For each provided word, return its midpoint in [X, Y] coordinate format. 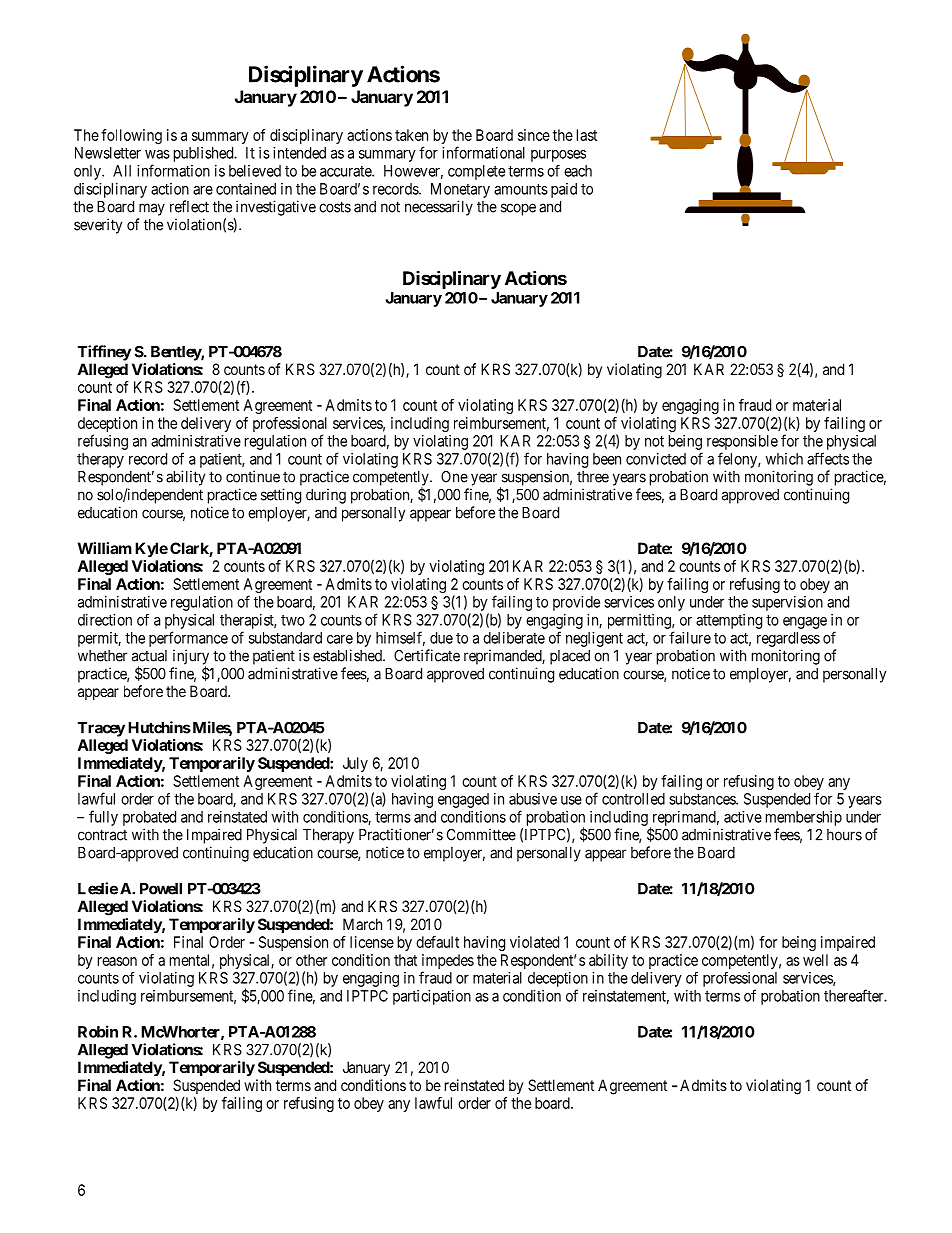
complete [476, 172]
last [587, 135]
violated [534, 942]
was [157, 154]
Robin [98, 1031]
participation [432, 997]
